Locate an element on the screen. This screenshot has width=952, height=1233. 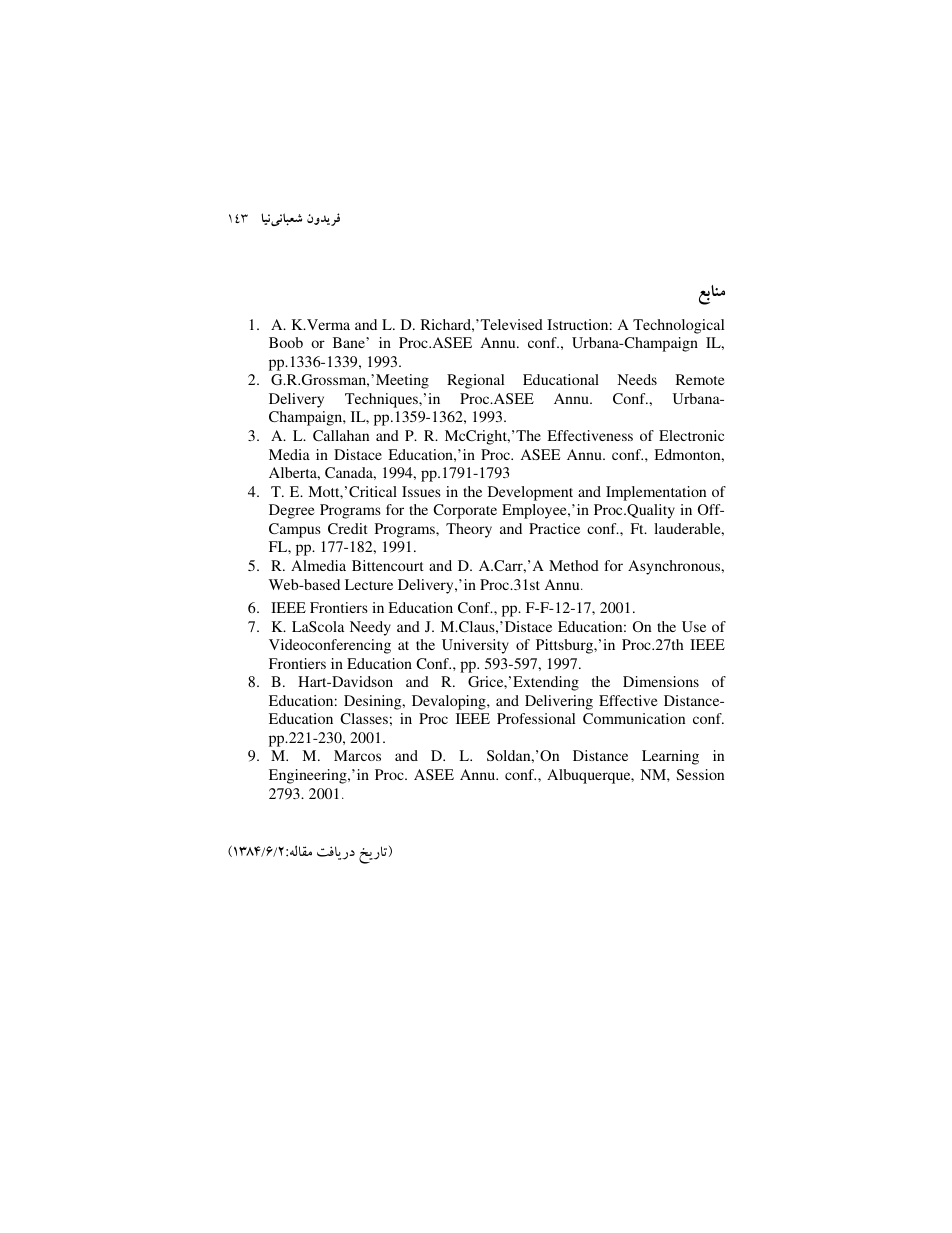
Learning is located at coordinates (670, 757).
